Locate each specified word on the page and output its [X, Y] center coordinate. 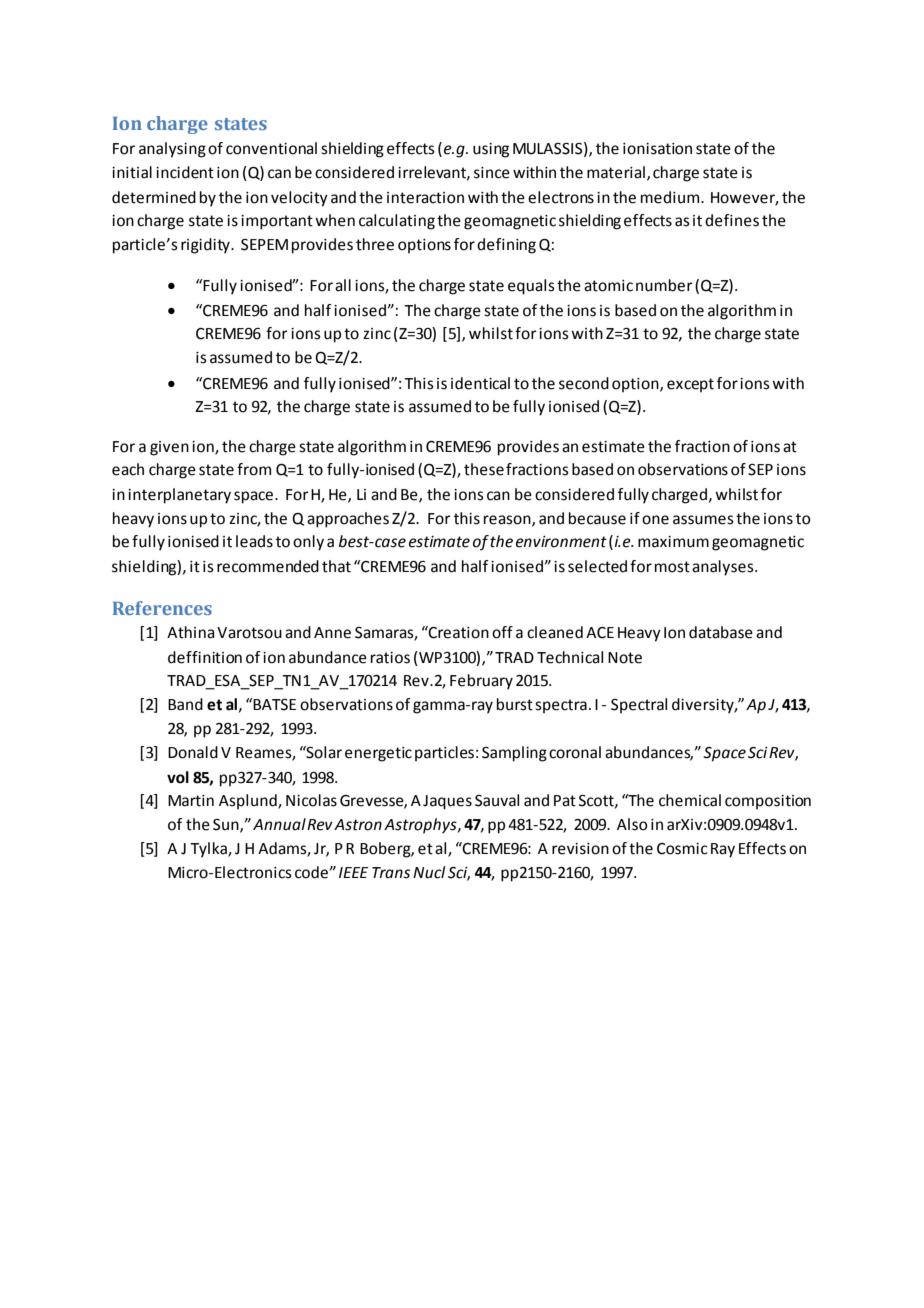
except [690, 385]
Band [185, 704]
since [492, 173]
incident [185, 172]
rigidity [206, 246]
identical [480, 383]
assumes [703, 520]
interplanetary [179, 496]
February [481, 682]
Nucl [429, 872]
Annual [279, 824]
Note [625, 658]
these [484, 469]
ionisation [657, 149]
